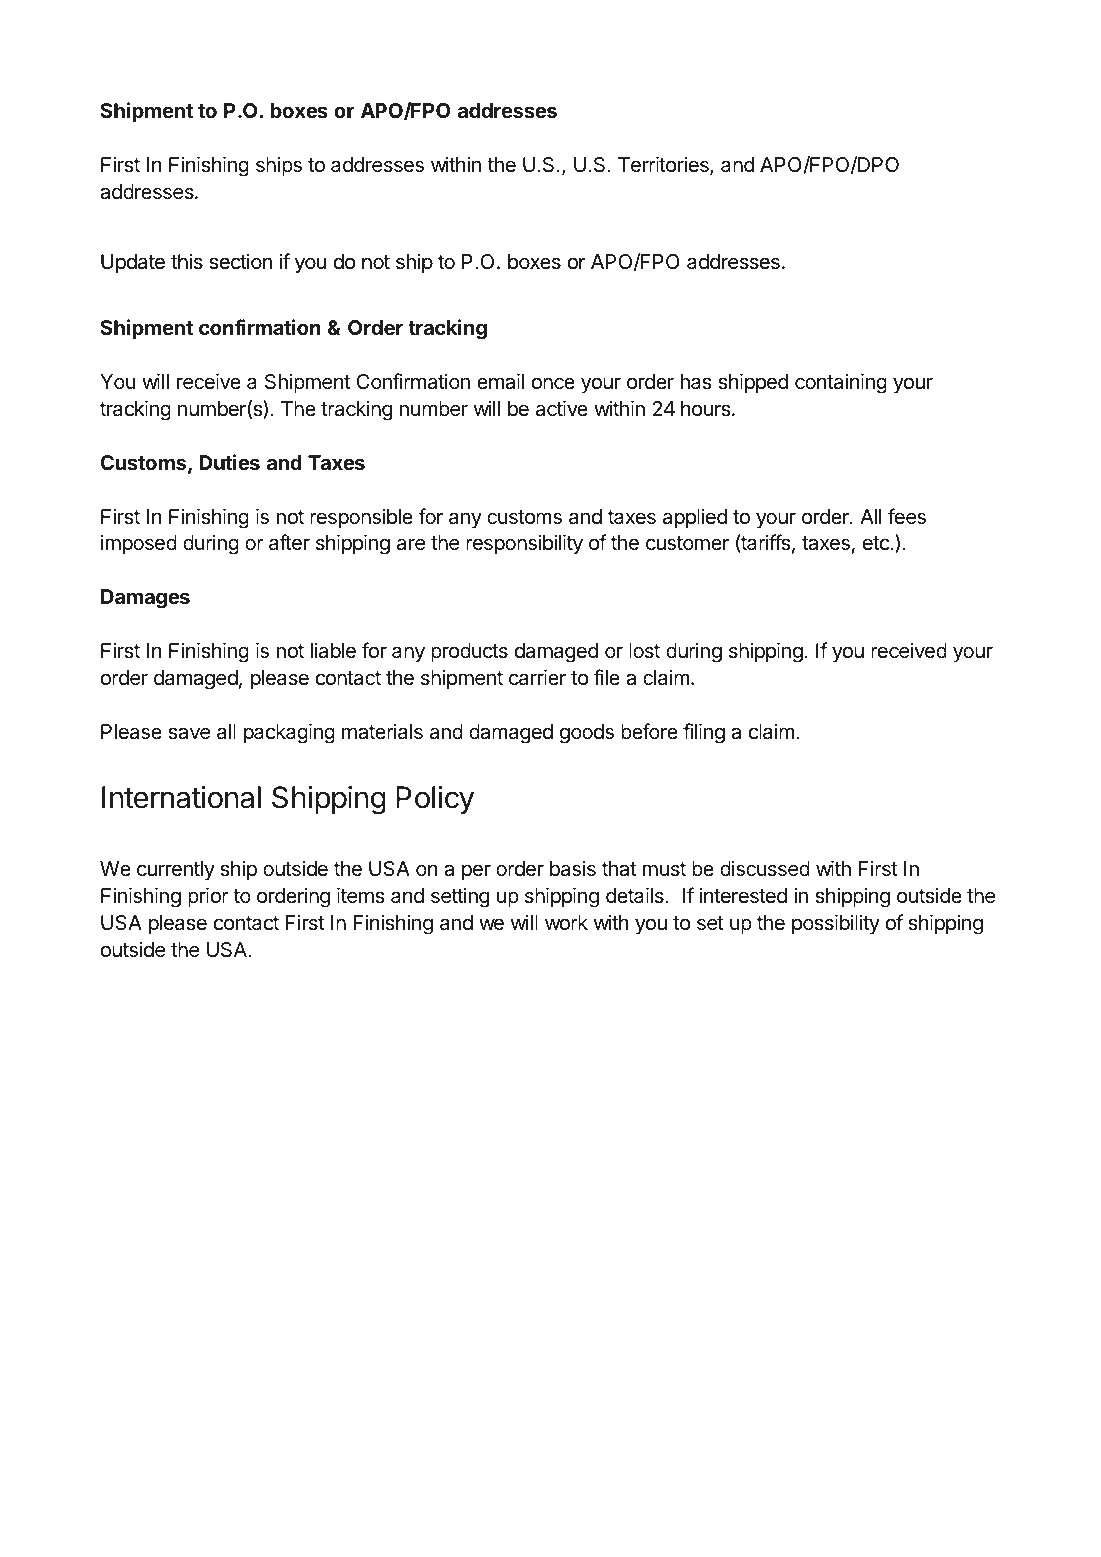 The height and width of the screenshot is (1557, 1101). I want to click on section, so click(240, 261).
